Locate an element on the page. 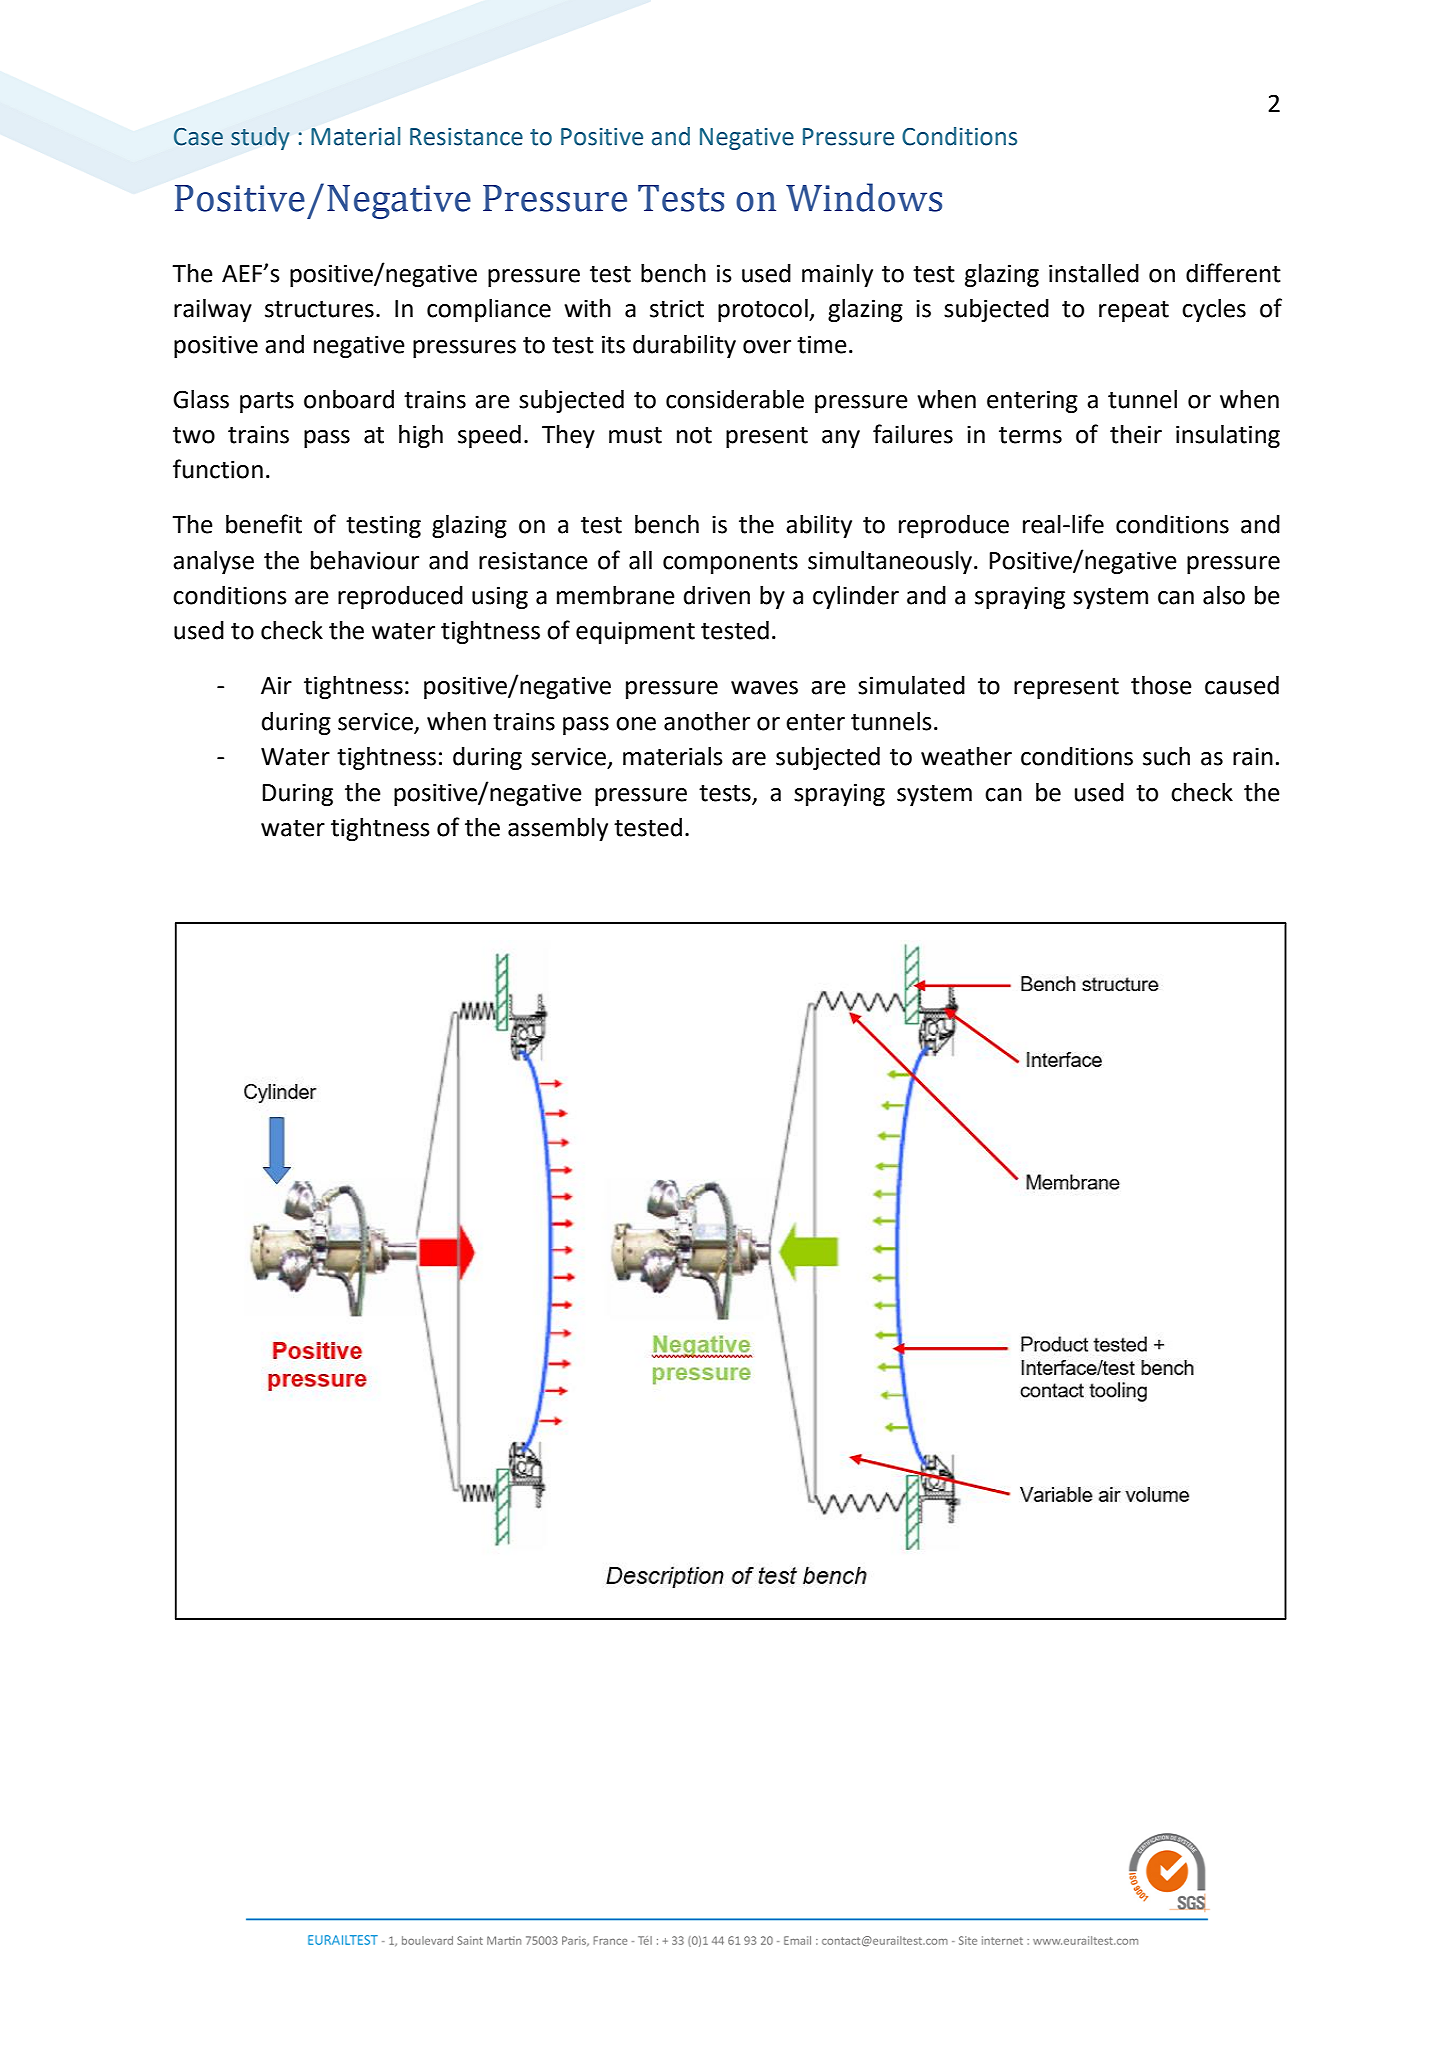 The width and height of the page is (1454, 2056). installed is located at coordinates (1094, 273).
